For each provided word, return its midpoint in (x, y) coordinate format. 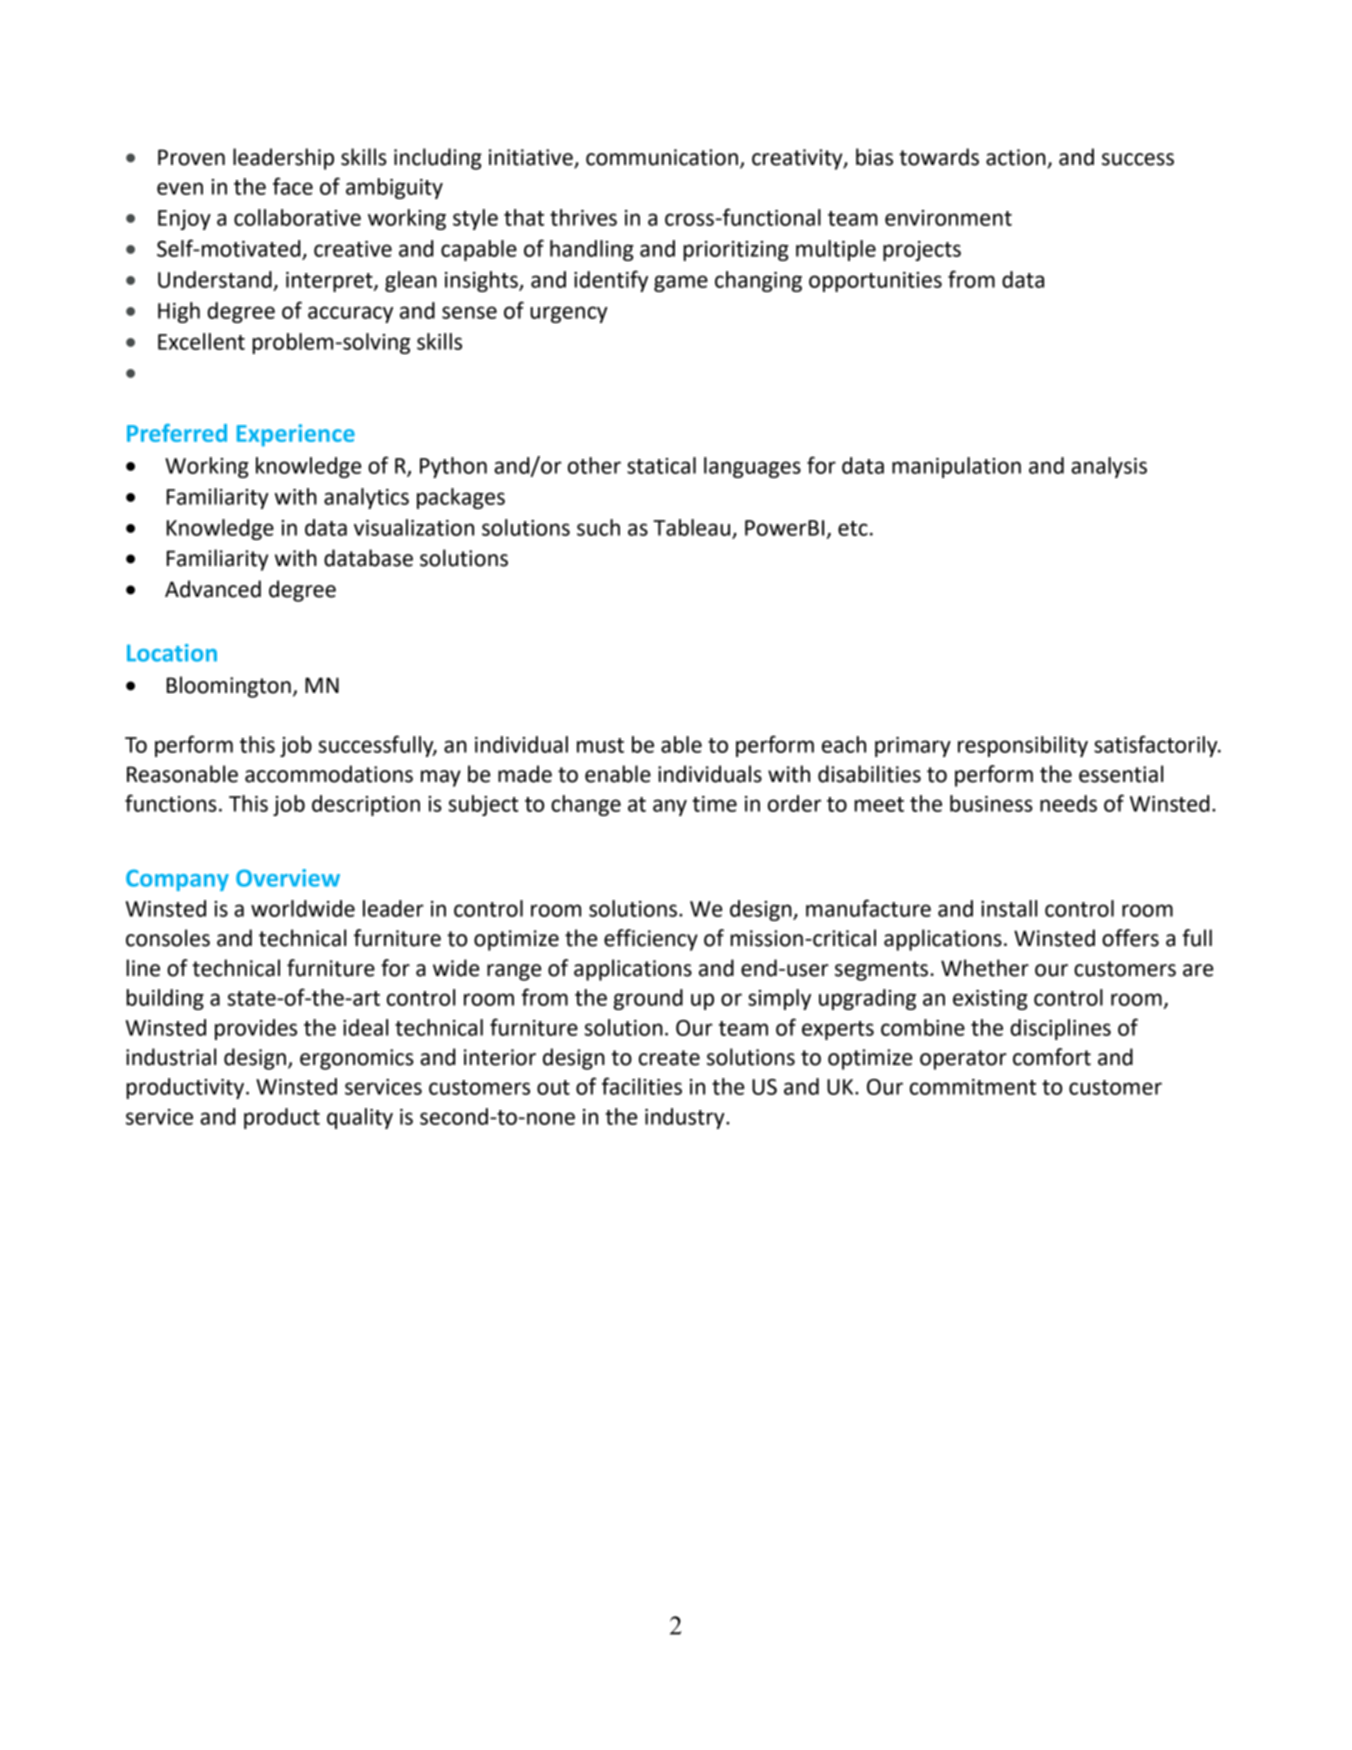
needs (1068, 803)
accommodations (329, 774)
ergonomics (357, 1059)
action (1017, 158)
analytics (366, 498)
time (714, 804)
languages (752, 467)
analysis (1109, 467)
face (293, 186)
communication (662, 157)
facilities (642, 1086)
